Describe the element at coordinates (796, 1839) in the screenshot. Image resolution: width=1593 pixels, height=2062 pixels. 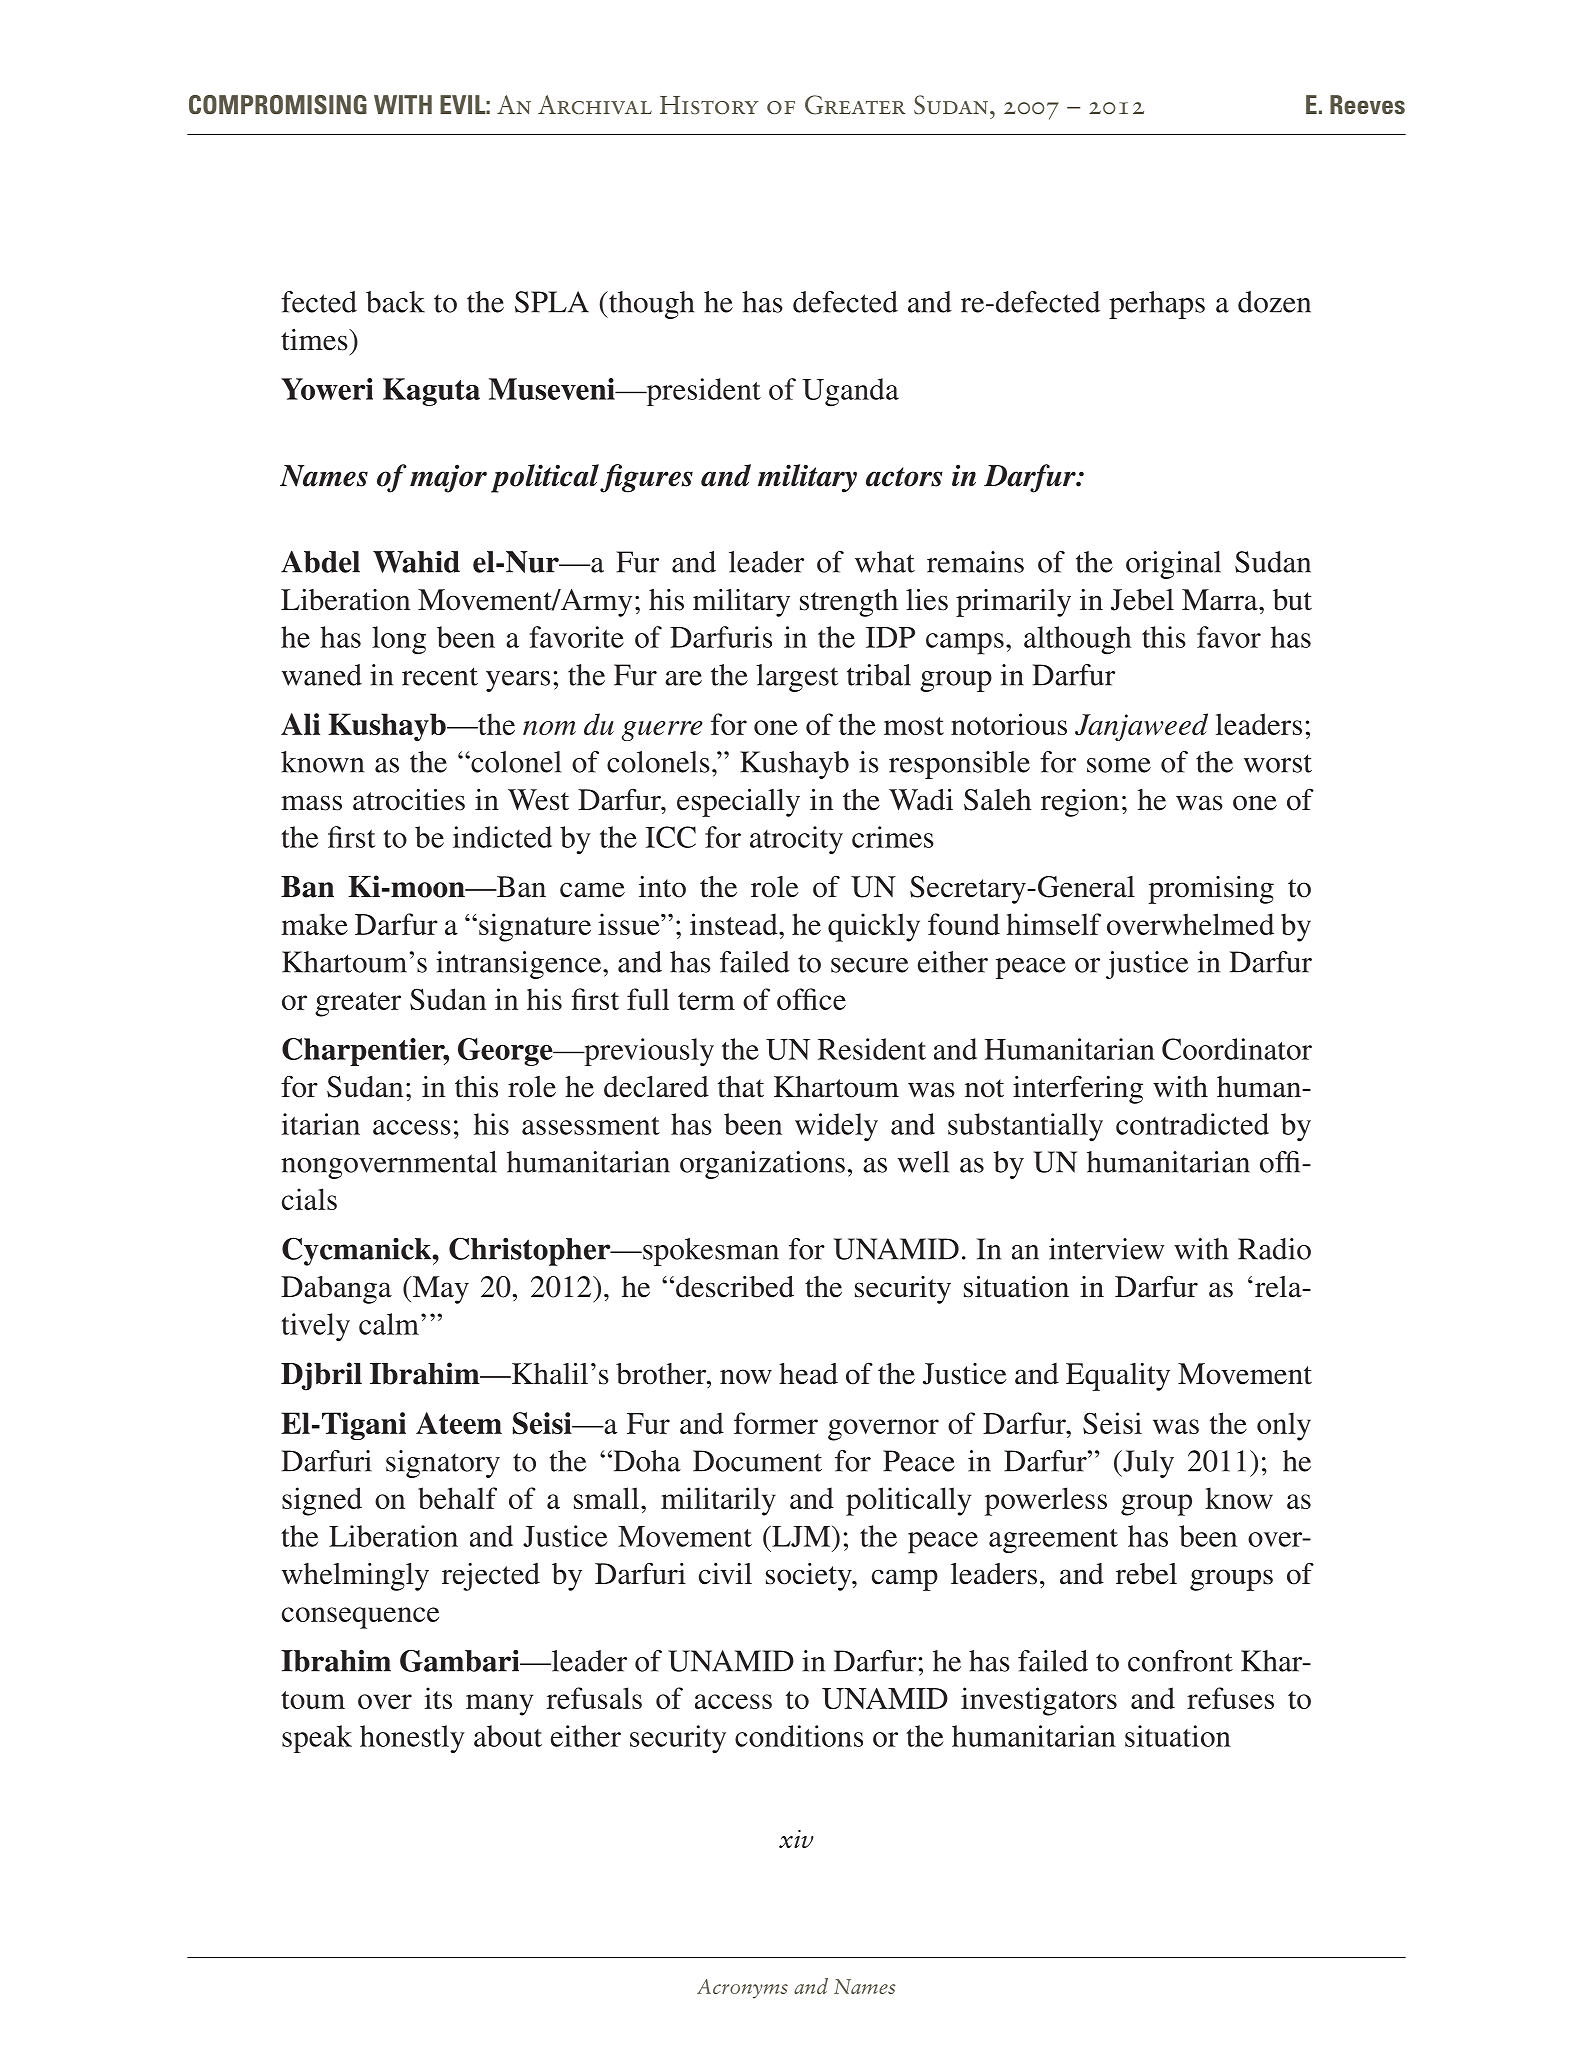
I see `xiv` at that location.
